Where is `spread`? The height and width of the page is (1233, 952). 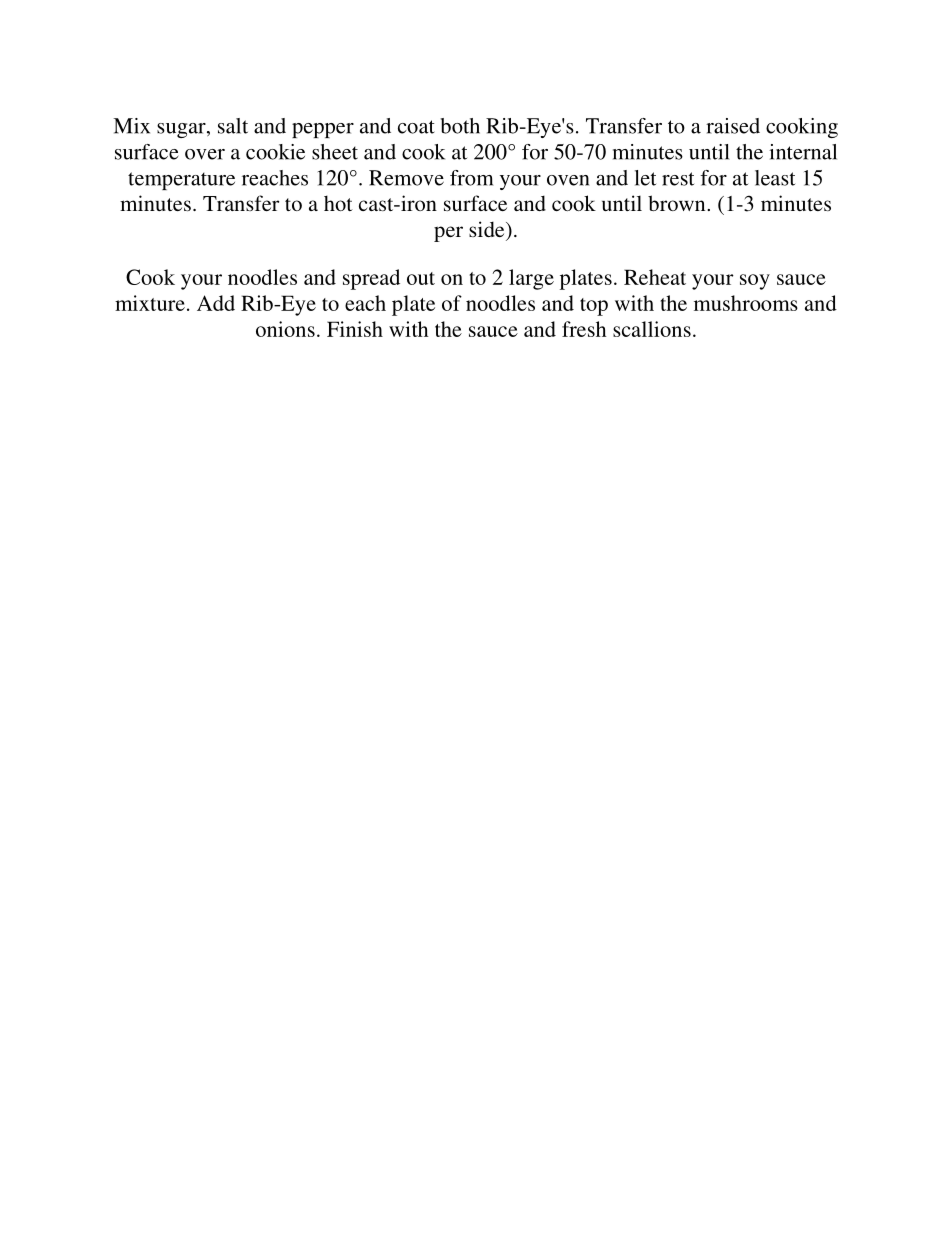
spread is located at coordinates (371, 279).
